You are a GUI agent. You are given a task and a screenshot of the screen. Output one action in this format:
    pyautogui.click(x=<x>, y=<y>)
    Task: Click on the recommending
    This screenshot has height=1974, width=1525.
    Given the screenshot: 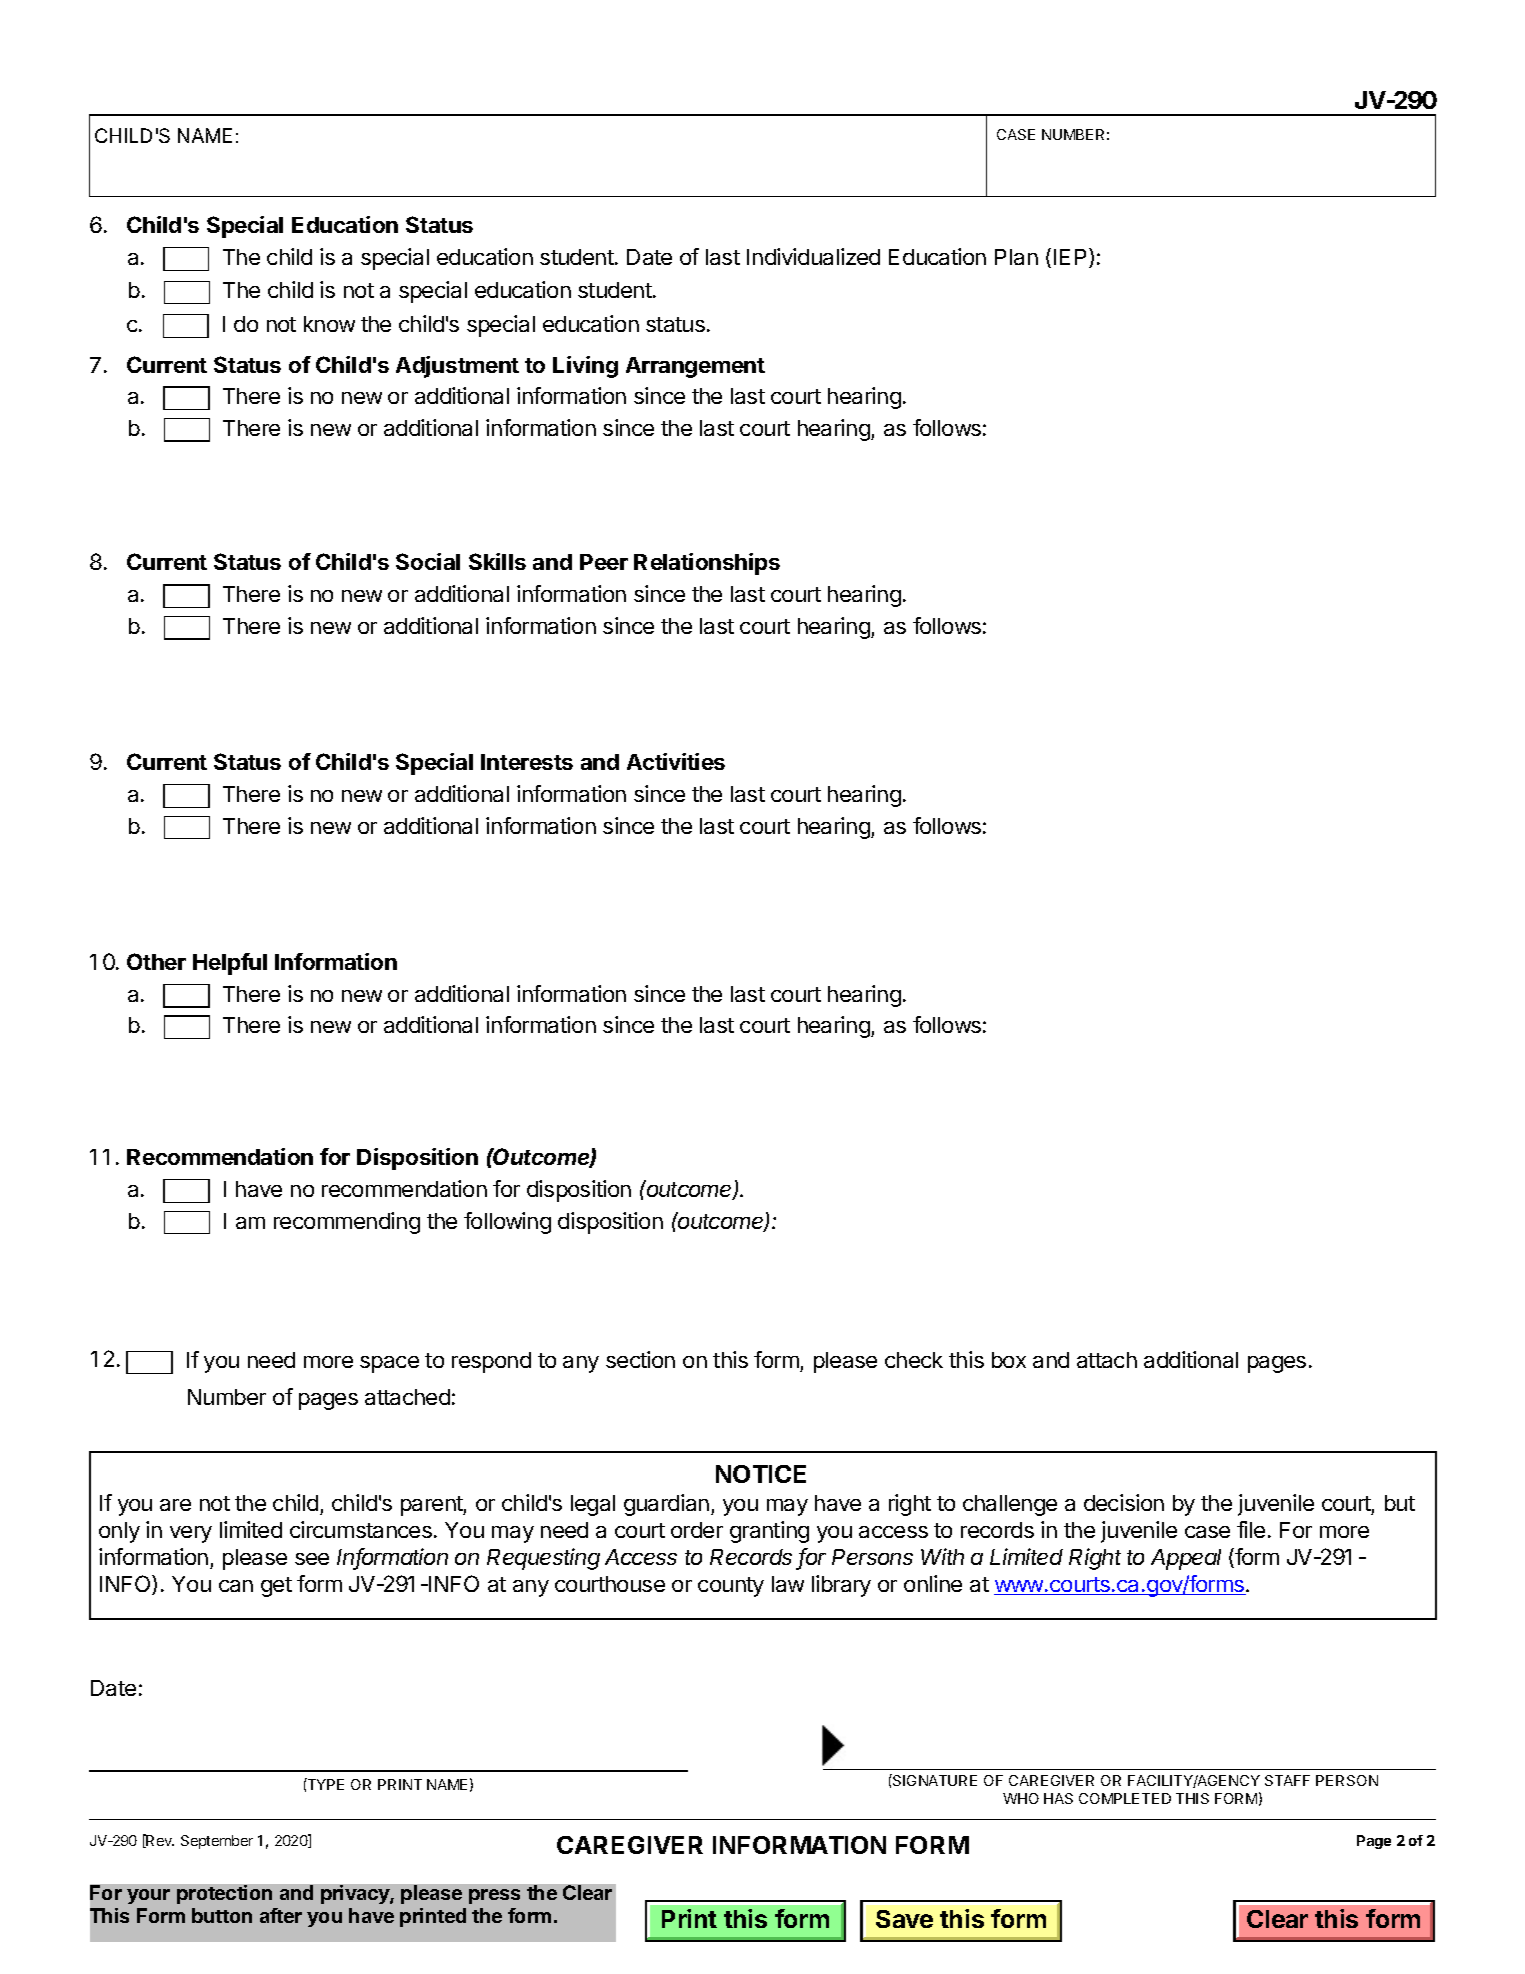 What is the action you would take?
    pyautogui.click(x=347, y=1223)
